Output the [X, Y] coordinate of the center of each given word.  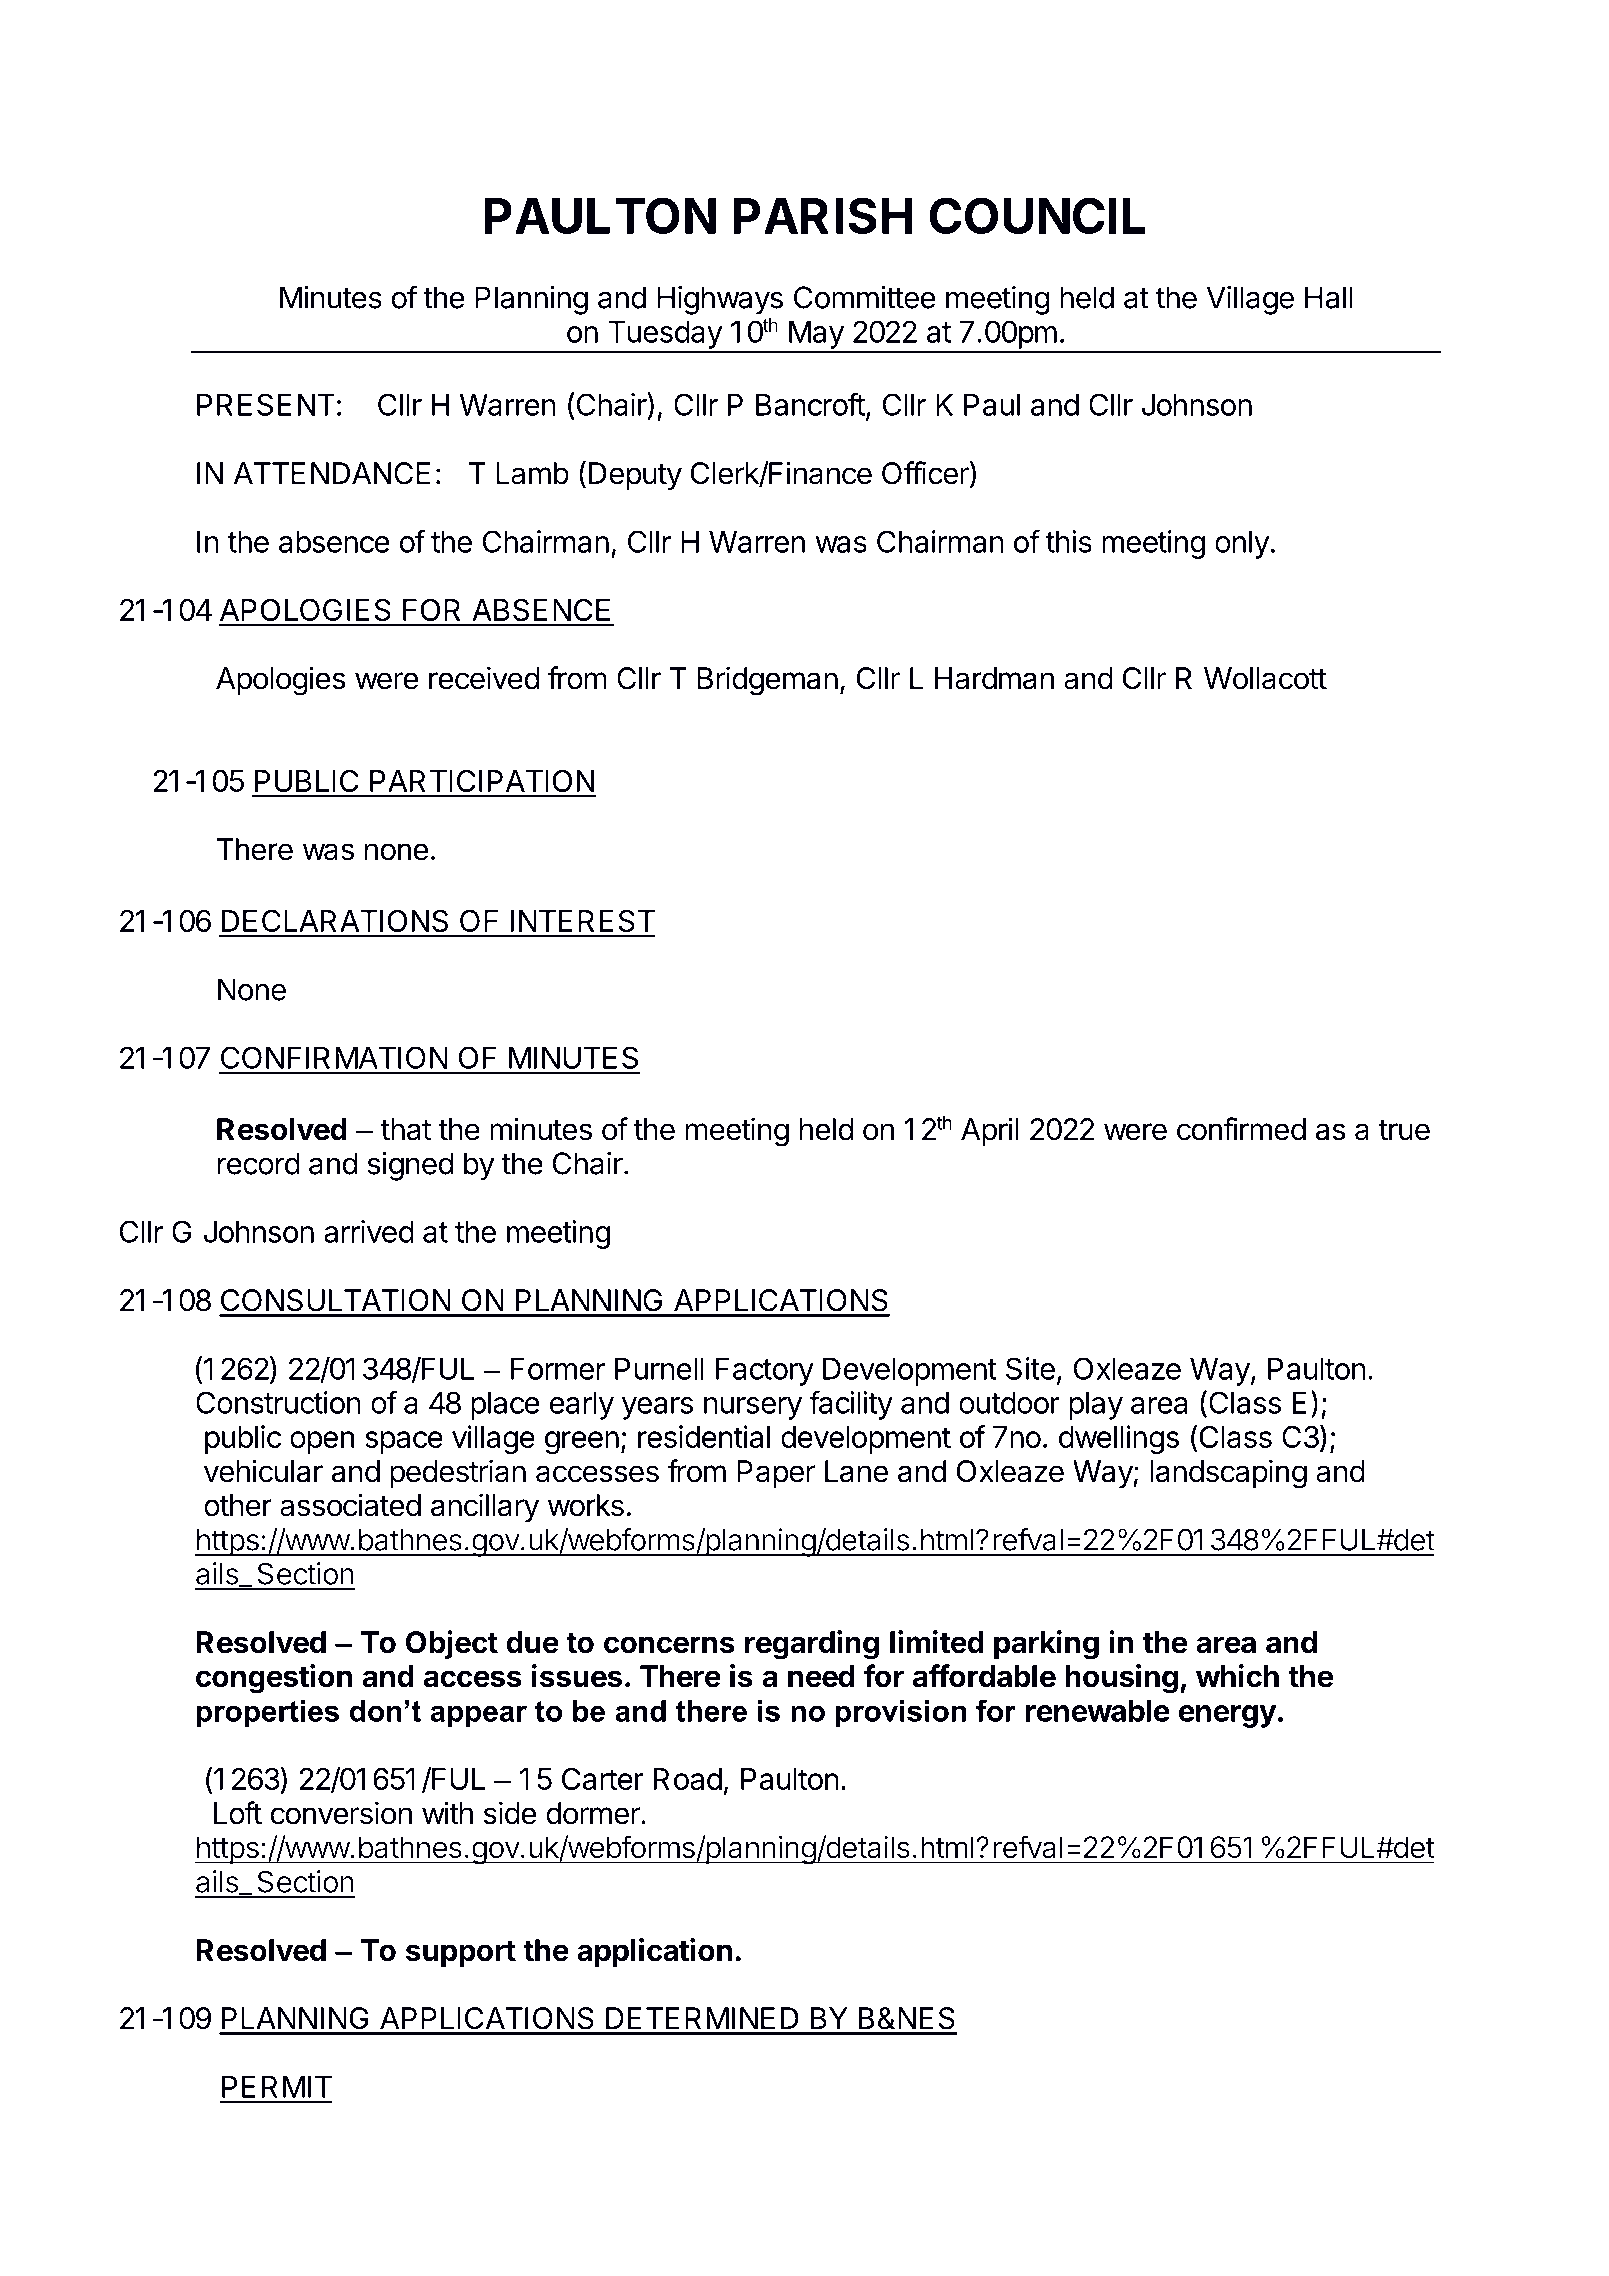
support [461, 1954]
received [484, 678]
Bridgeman [767, 681]
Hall [1328, 297]
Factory [765, 1371]
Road [688, 1779]
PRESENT [266, 404]
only [1242, 544]
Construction [278, 1402]
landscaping [1228, 1474]
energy [1228, 1716]
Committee [864, 297]
